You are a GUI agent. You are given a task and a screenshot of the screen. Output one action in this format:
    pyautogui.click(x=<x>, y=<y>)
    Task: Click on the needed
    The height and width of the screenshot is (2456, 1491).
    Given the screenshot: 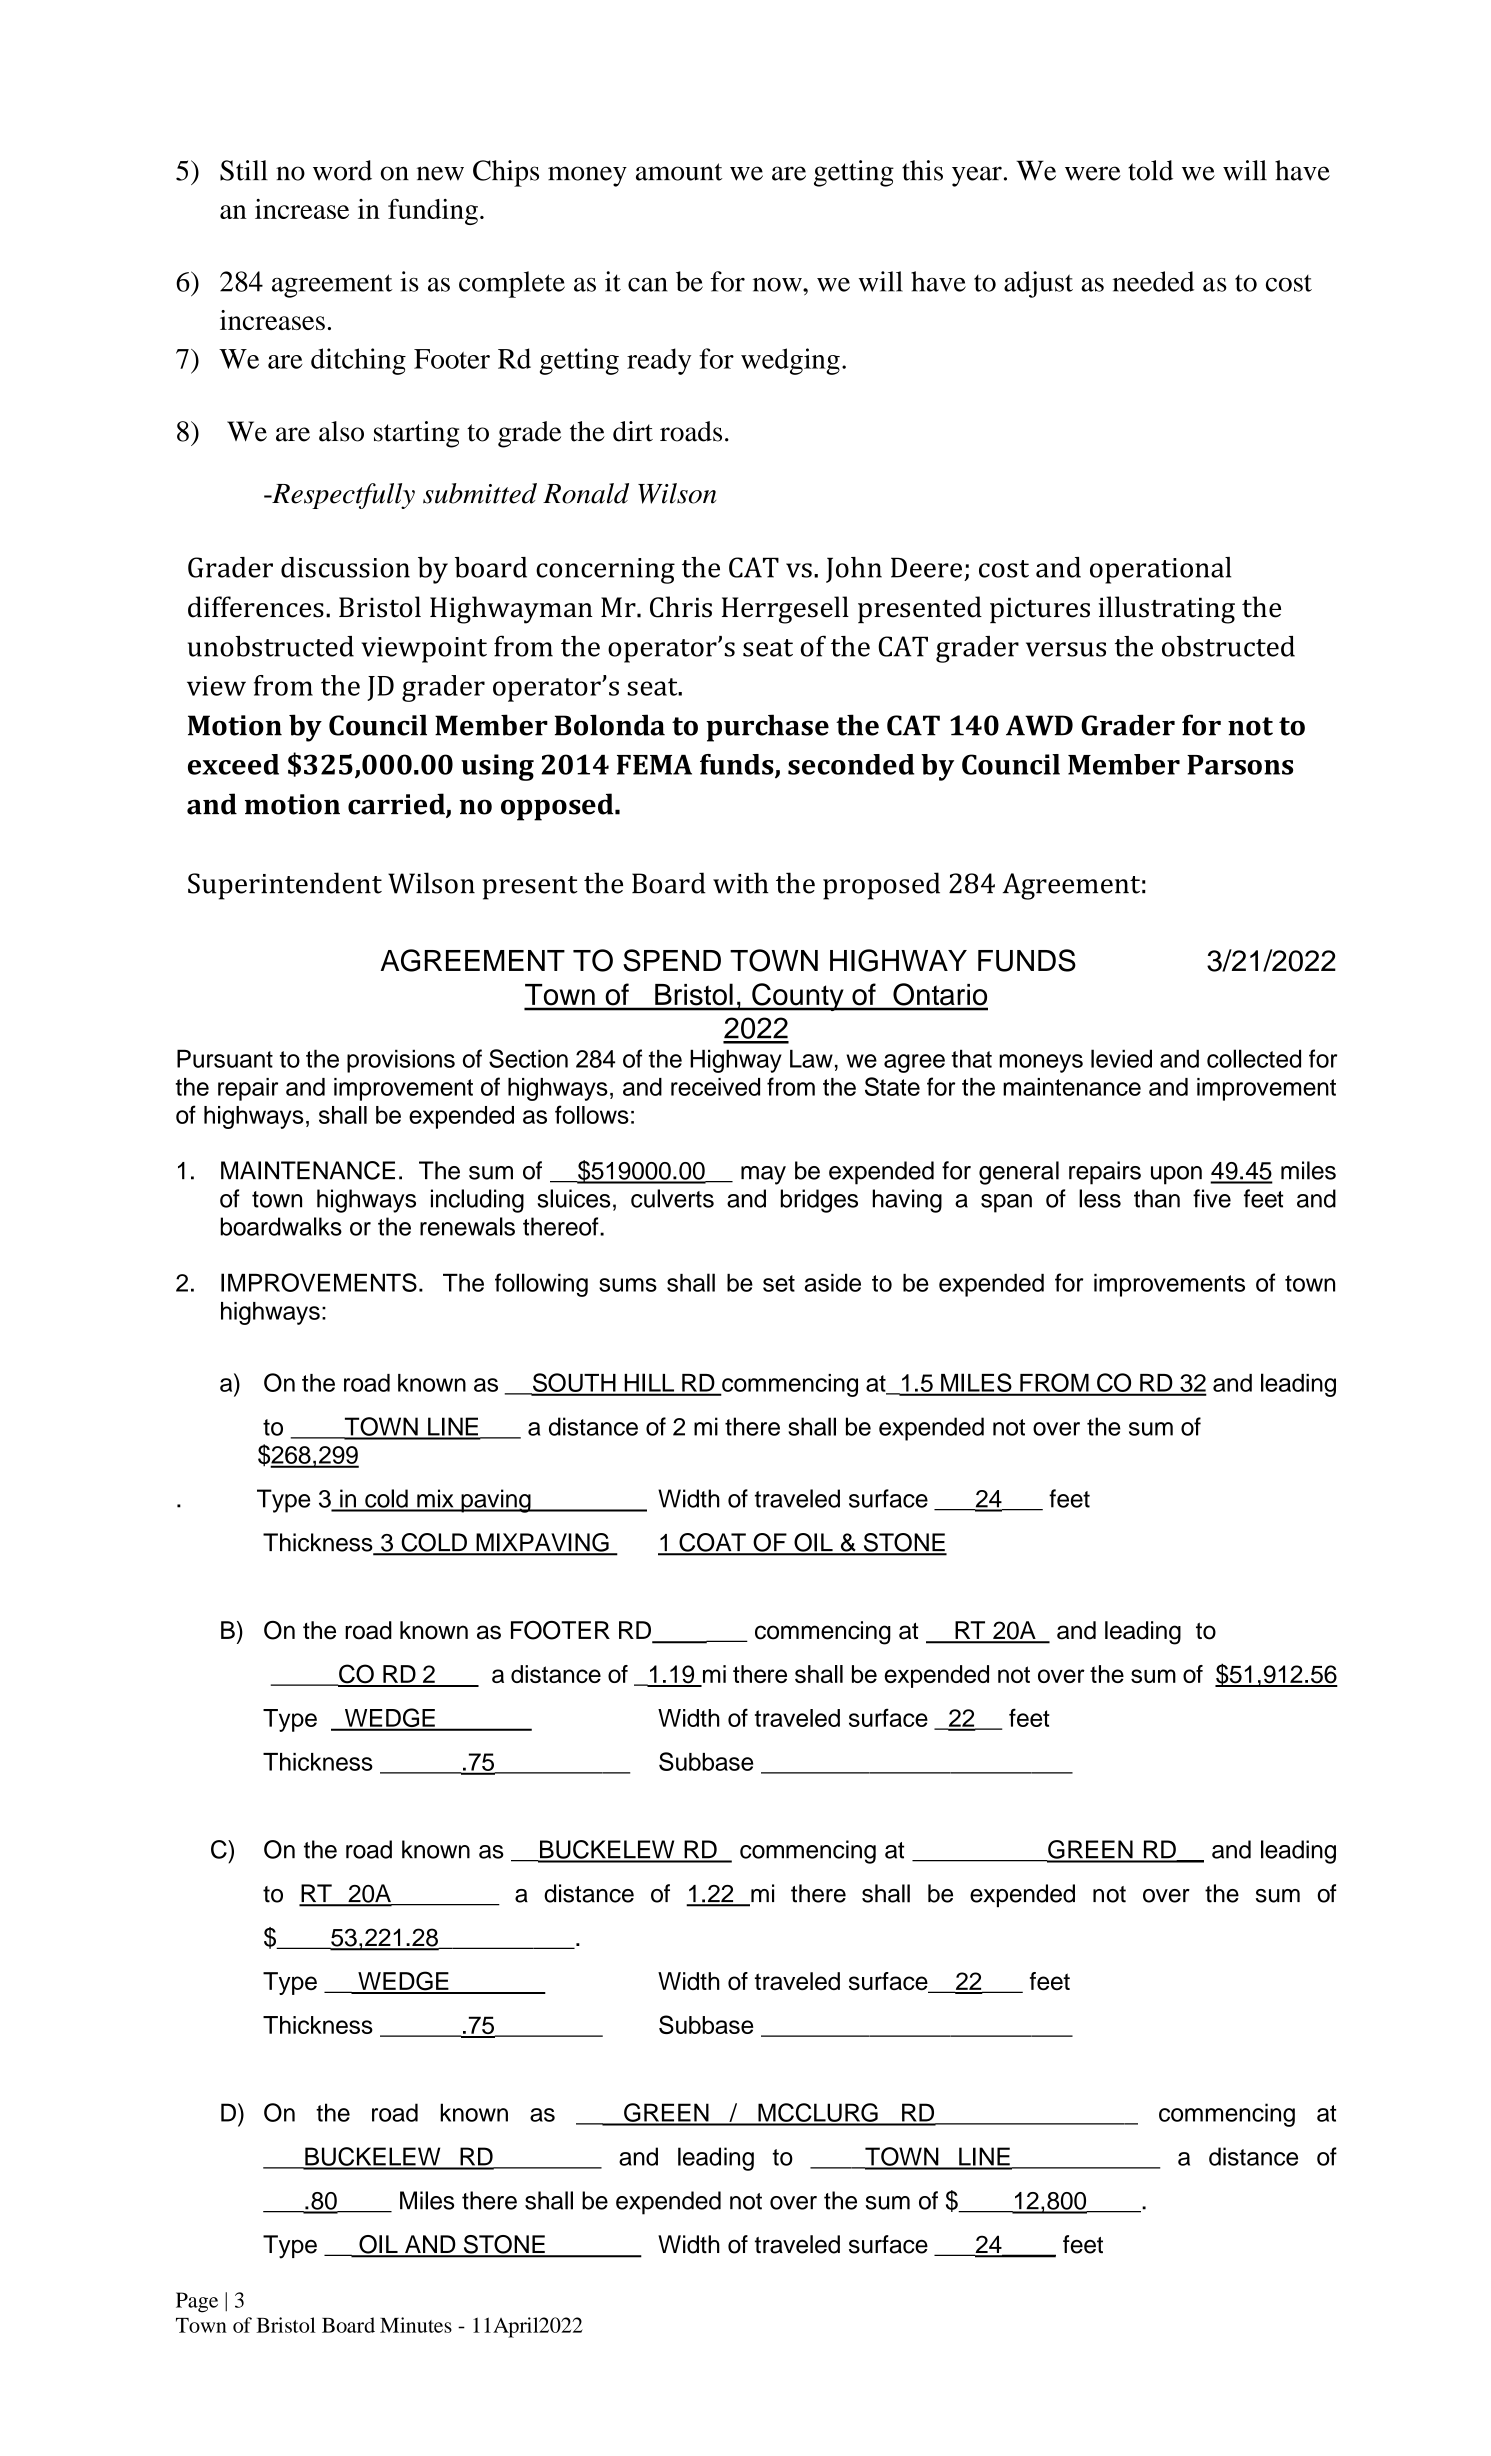 What is the action you would take?
    pyautogui.click(x=1153, y=281)
